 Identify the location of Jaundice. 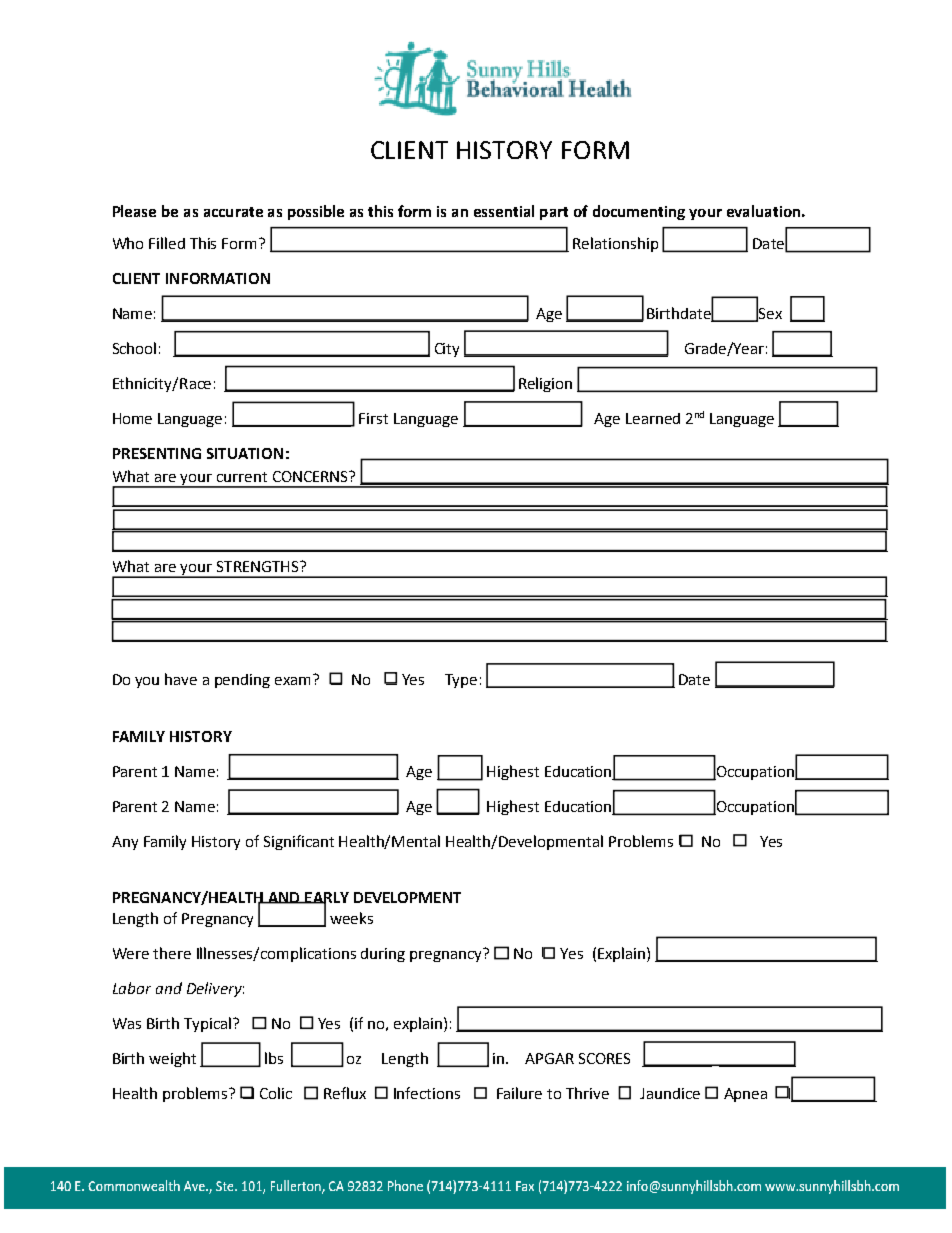
(670, 1093).
